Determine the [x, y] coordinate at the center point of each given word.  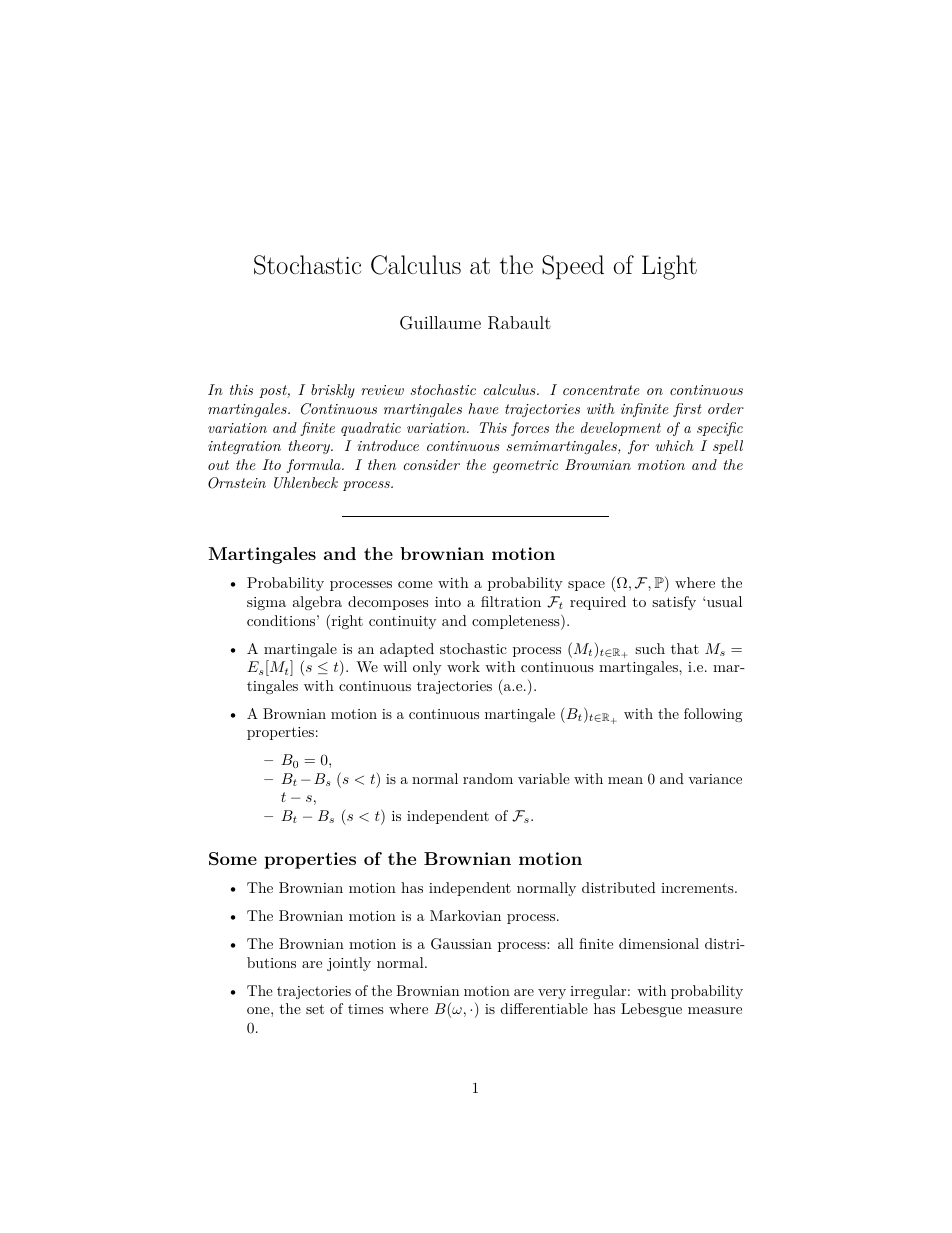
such [650, 648]
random [488, 778]
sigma [266, 603]
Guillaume [440, 323]
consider [431, 464]
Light [669, 267]
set [315, 1009]
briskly [333, 391]
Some [233, 858]
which [674, 445]
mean [625, 780]
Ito [271, 464]
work [463, 666]
